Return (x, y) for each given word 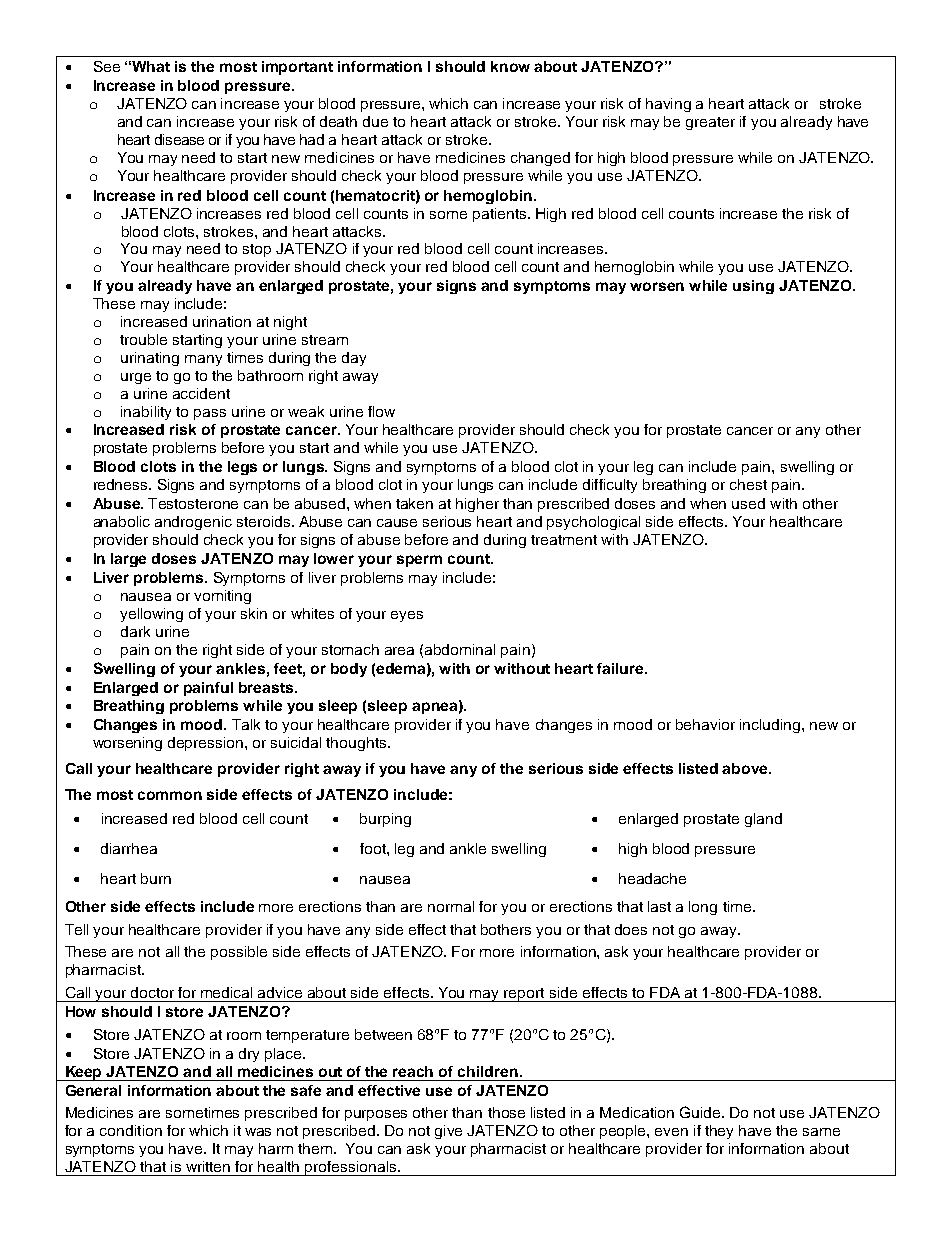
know (510, 66)
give (448, 1132)
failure (621, 668)
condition (131, 1130)
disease (179, 139)
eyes (407, 616)
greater (710, 123)
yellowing (151, 615)
